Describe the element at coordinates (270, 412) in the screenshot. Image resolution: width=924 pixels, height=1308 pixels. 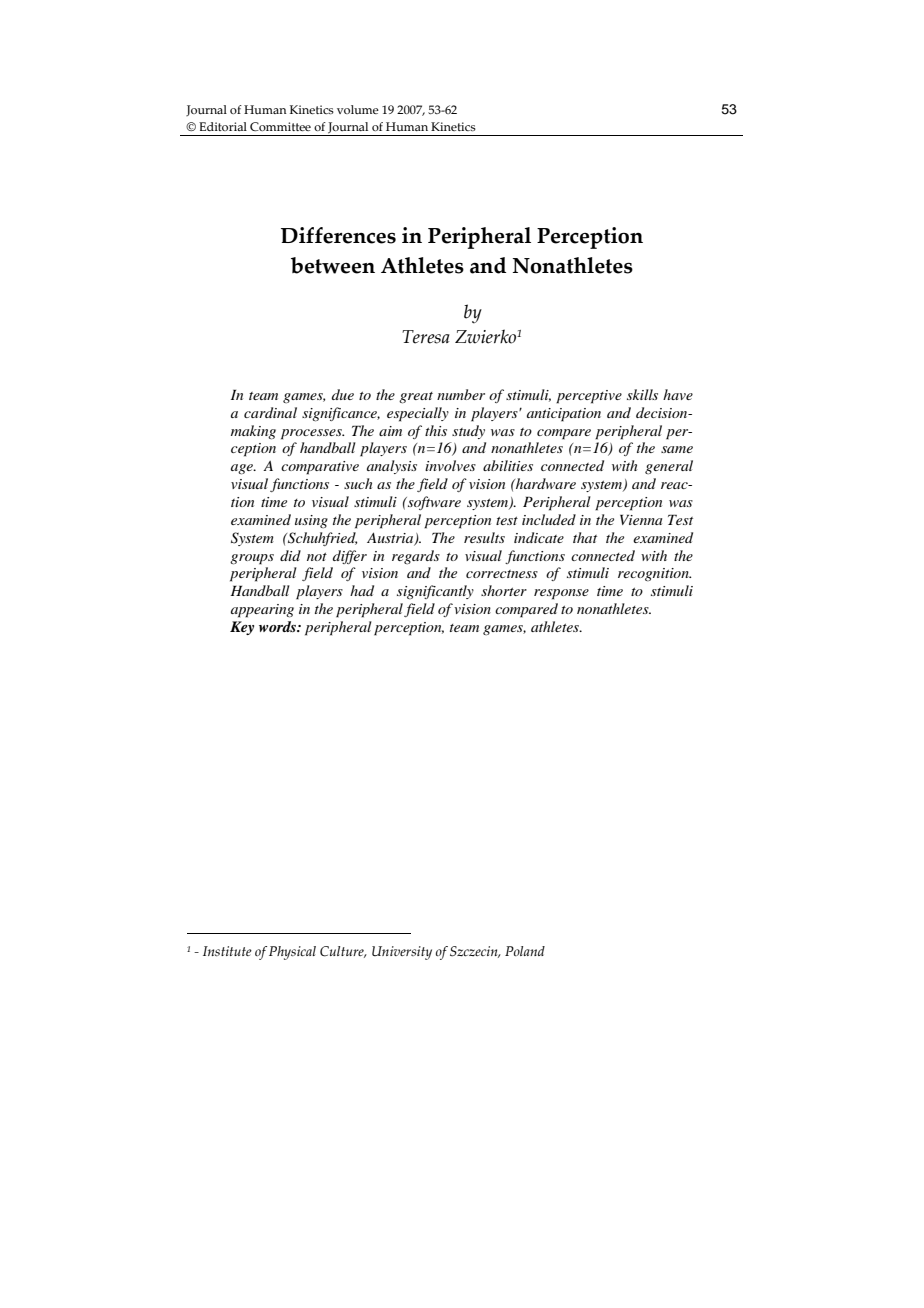
I see `cardinal` at that location.
